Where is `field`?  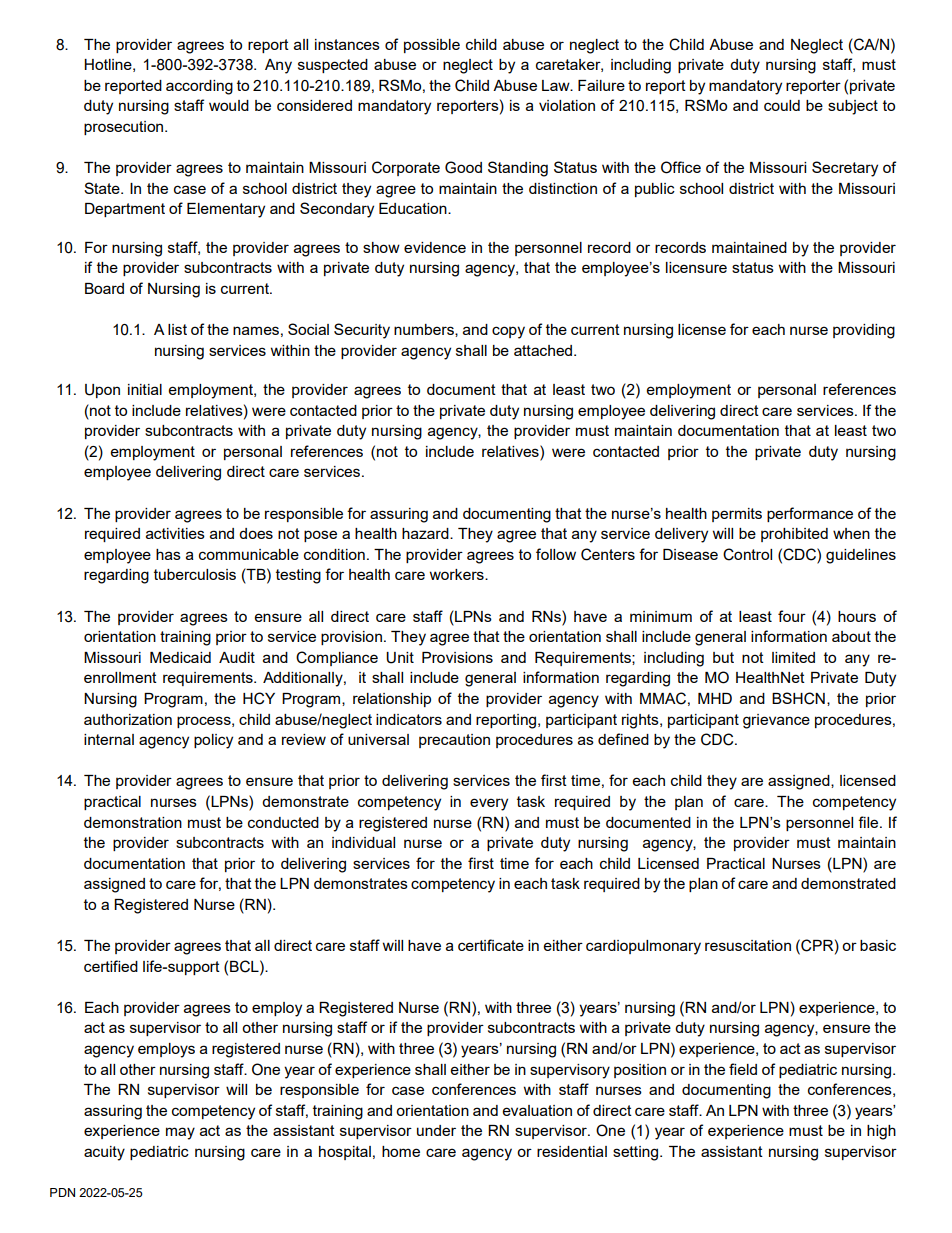
field is located at coordinates (743, 1069).
